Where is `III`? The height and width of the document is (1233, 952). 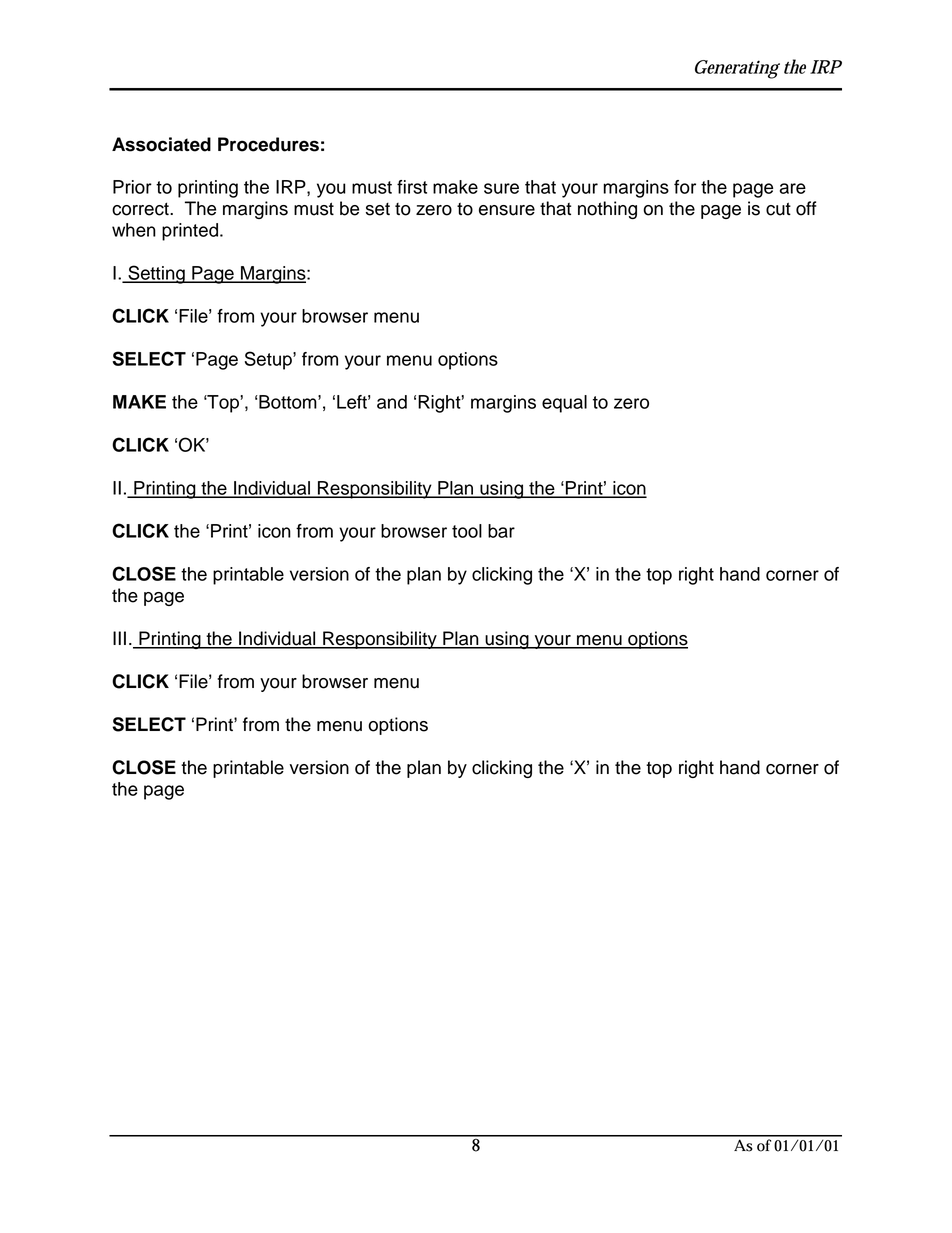 III is located at coordinates (119, 638).
